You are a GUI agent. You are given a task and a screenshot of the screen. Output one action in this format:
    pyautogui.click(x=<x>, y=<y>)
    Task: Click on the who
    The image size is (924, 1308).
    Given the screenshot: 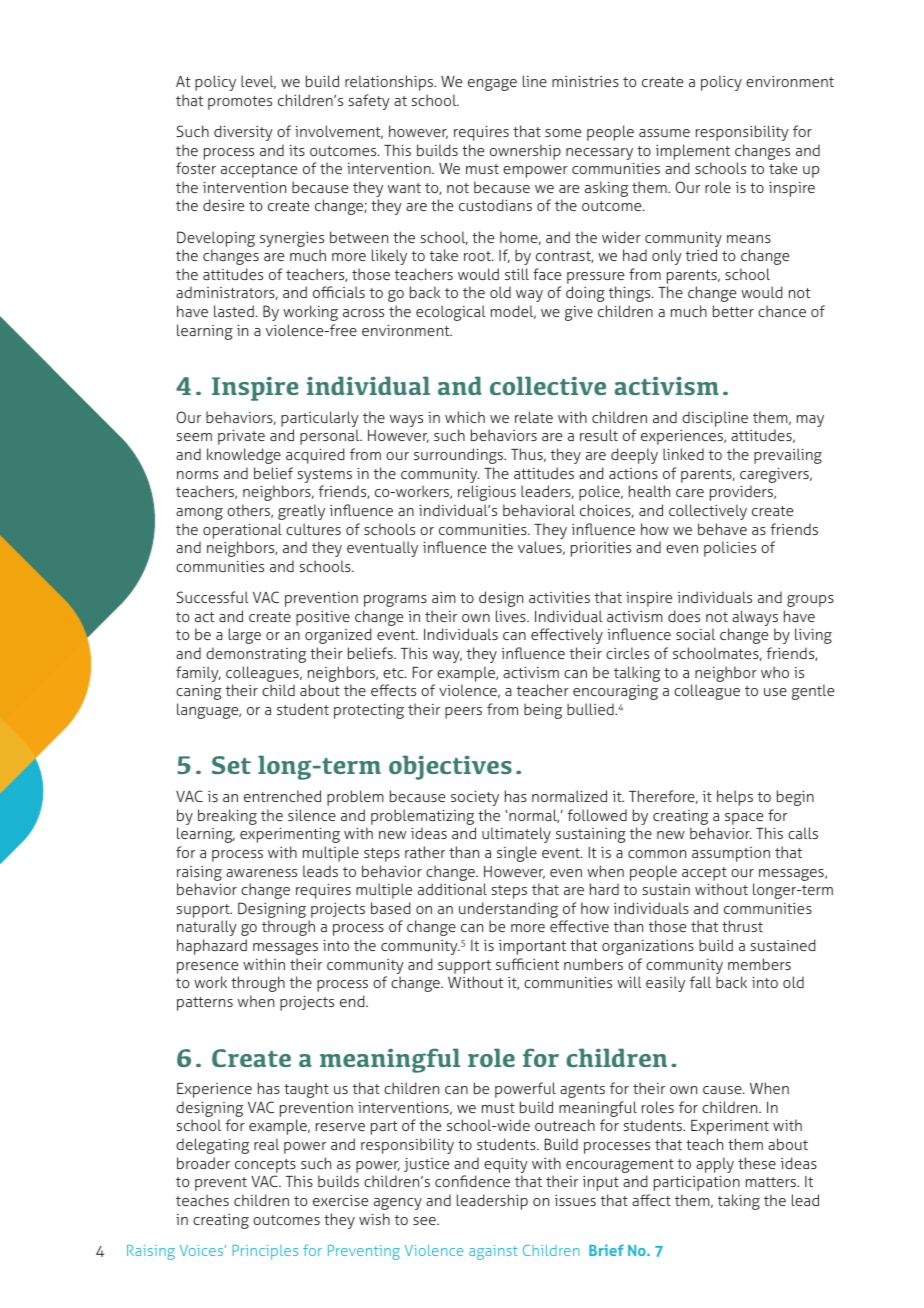 What is the action you would take?
    pyautogui.click(x=775, y=672)
